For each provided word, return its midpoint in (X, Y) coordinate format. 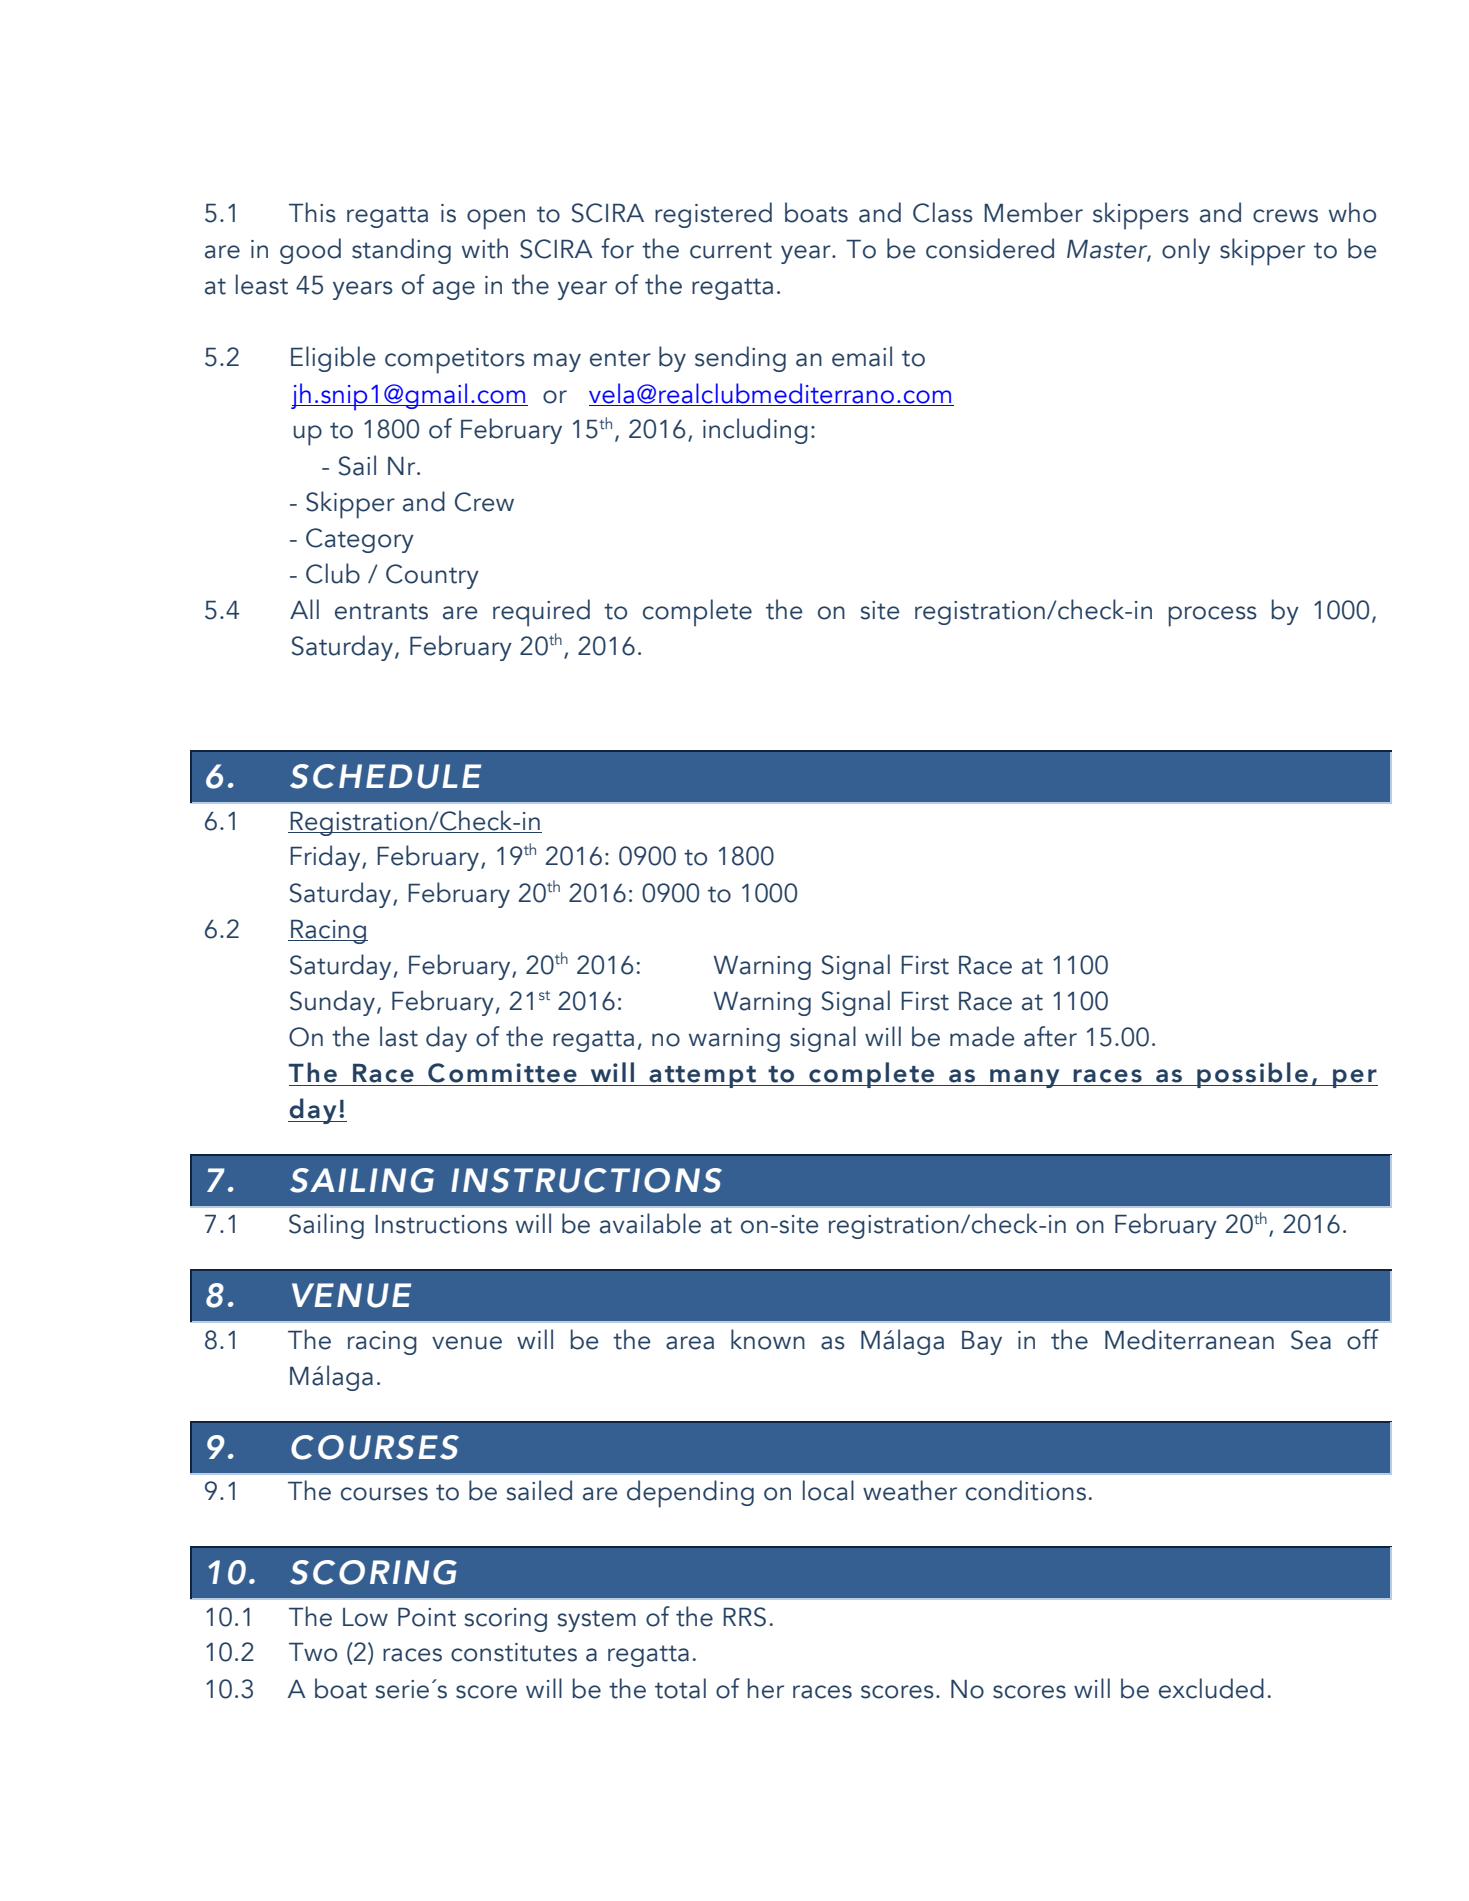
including (755, 431)
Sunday (332, 1003)
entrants (381, 611)
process (1213, 616)
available (650, 1223)
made (982, 1036)
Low (365, 1617)
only (1186, 251)
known (768, 1339)
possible (1252, 1075)
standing (401, 251)
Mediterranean (1189, 1339)
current (731, 250)
